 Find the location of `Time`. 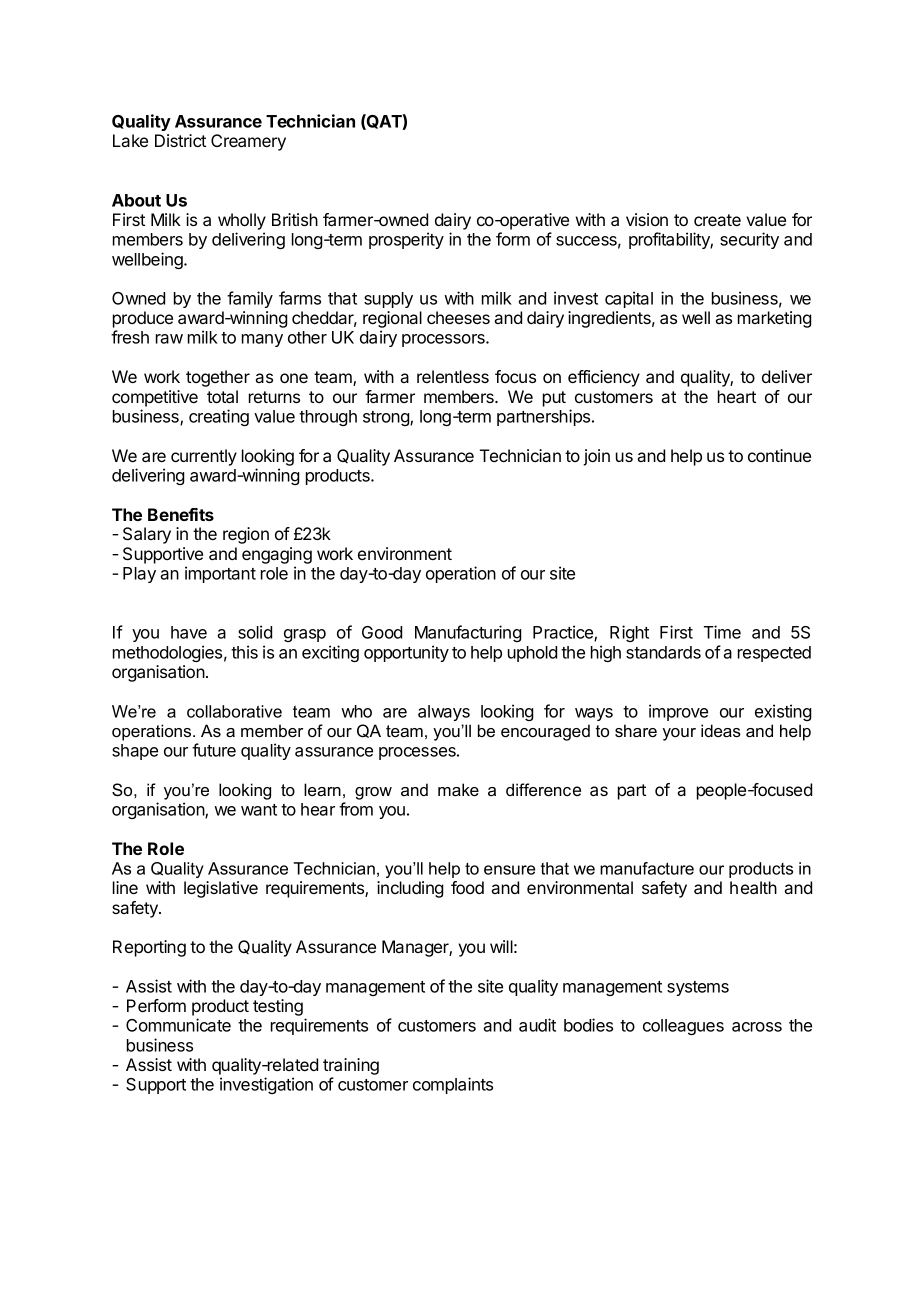

Time is located at coordinates (722, 632).
